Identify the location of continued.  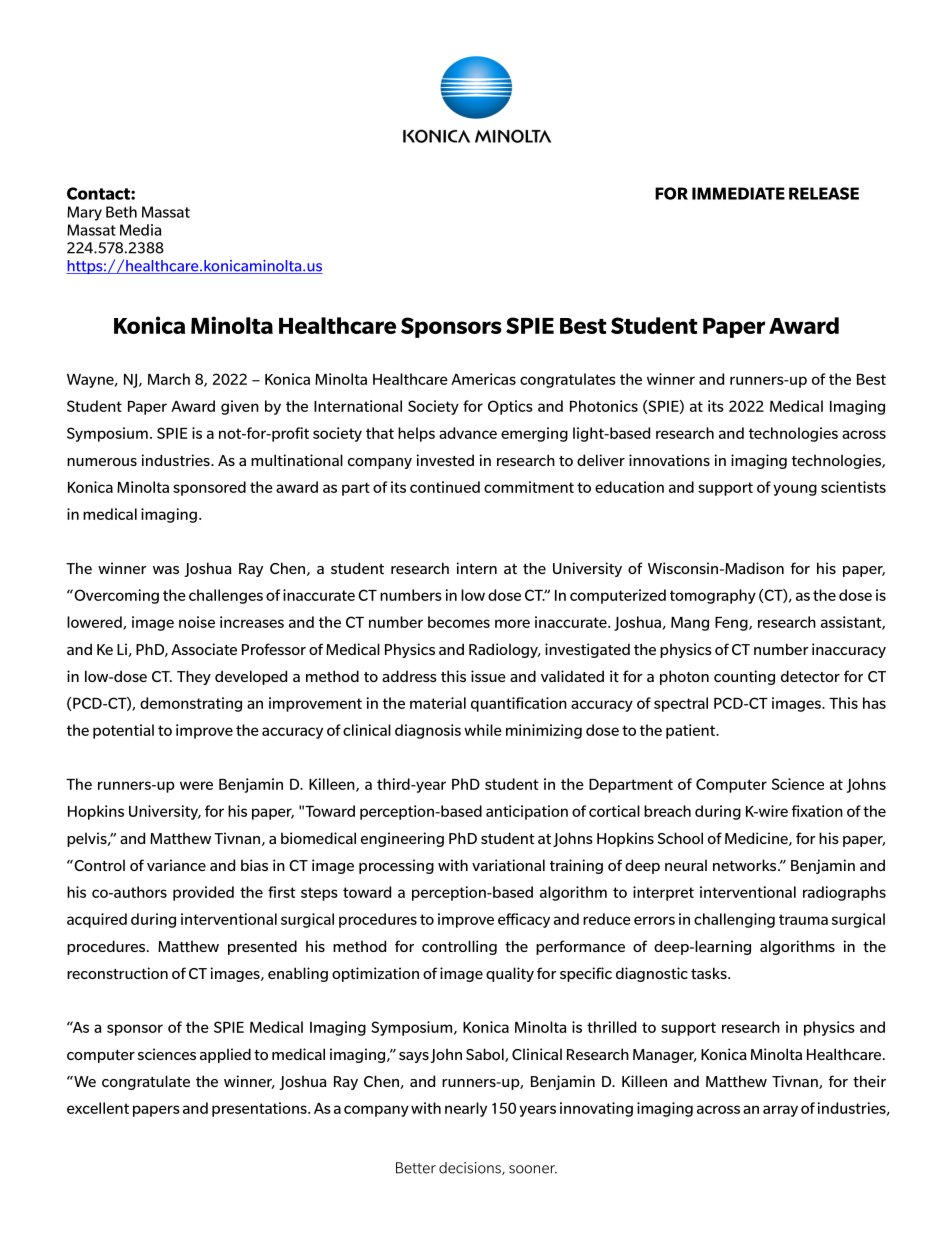
(445, 487).
